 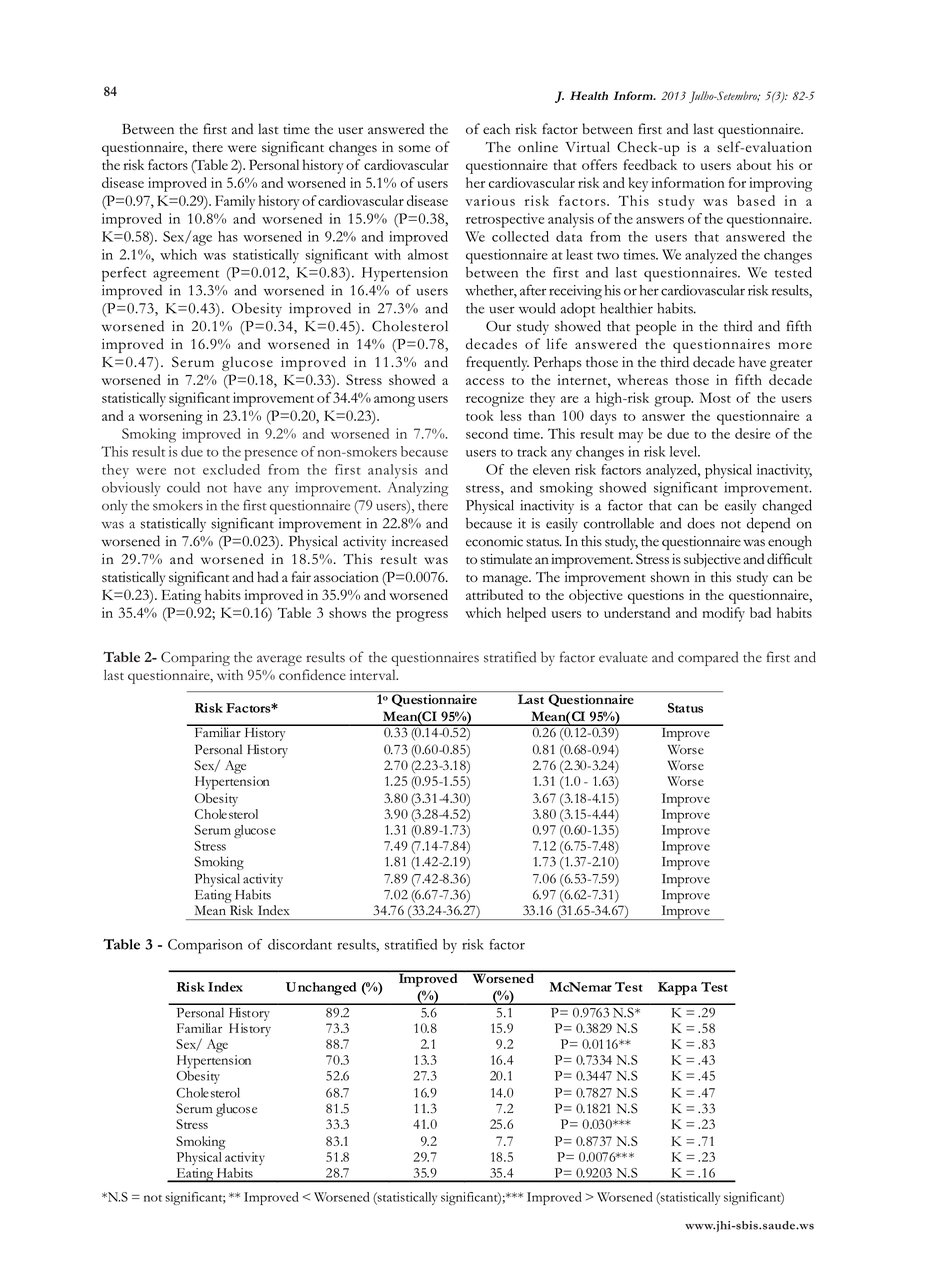 What do you see at coordinates (205, 946) in the screenshot?
I see `Comparison` at bounding box center [205, 946].
